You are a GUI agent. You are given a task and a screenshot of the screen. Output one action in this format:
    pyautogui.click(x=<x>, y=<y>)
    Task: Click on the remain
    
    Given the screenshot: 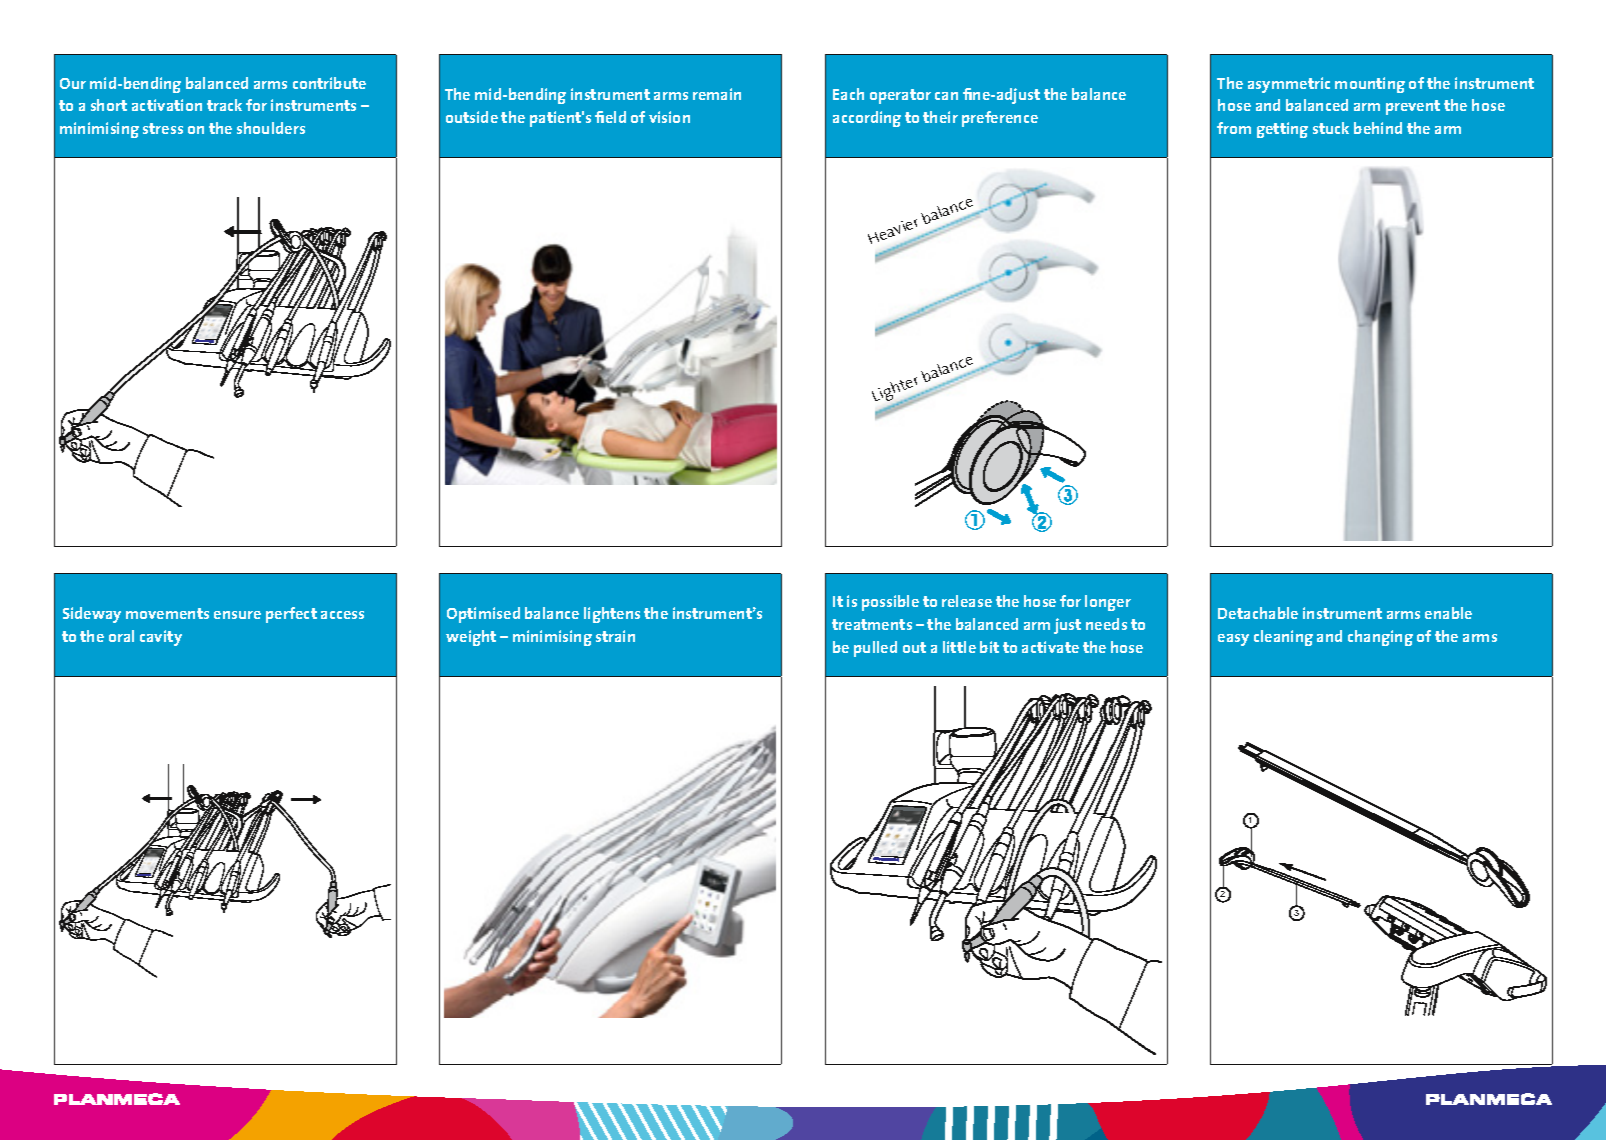 What is the action you would take?
    pyautogui.click(x=717, y=94)
